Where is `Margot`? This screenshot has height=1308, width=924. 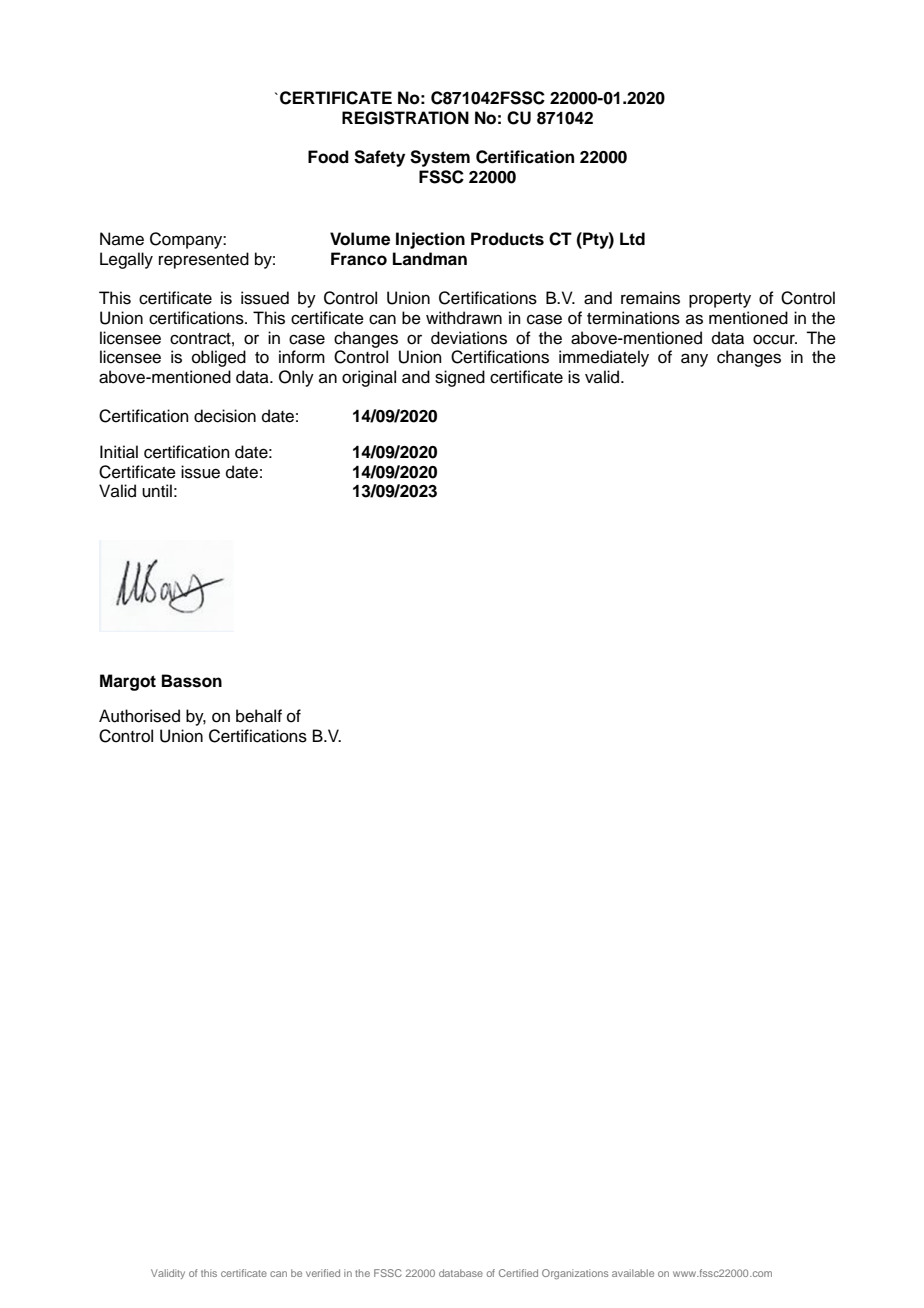
Margot is located at coordinates (128, 682).
